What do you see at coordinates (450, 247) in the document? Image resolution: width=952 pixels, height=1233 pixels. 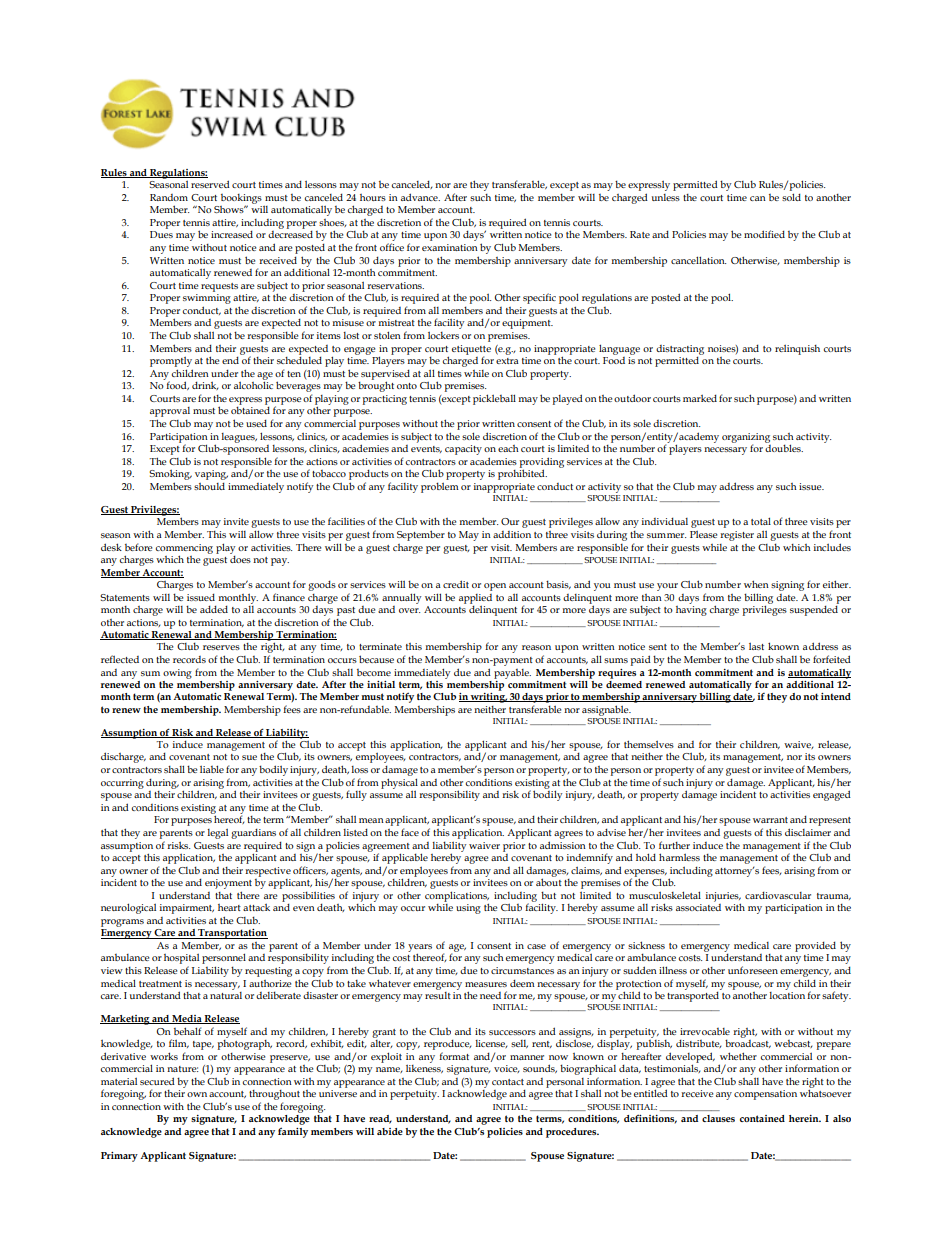 I see `examination` at bounding box center [450, 247].
